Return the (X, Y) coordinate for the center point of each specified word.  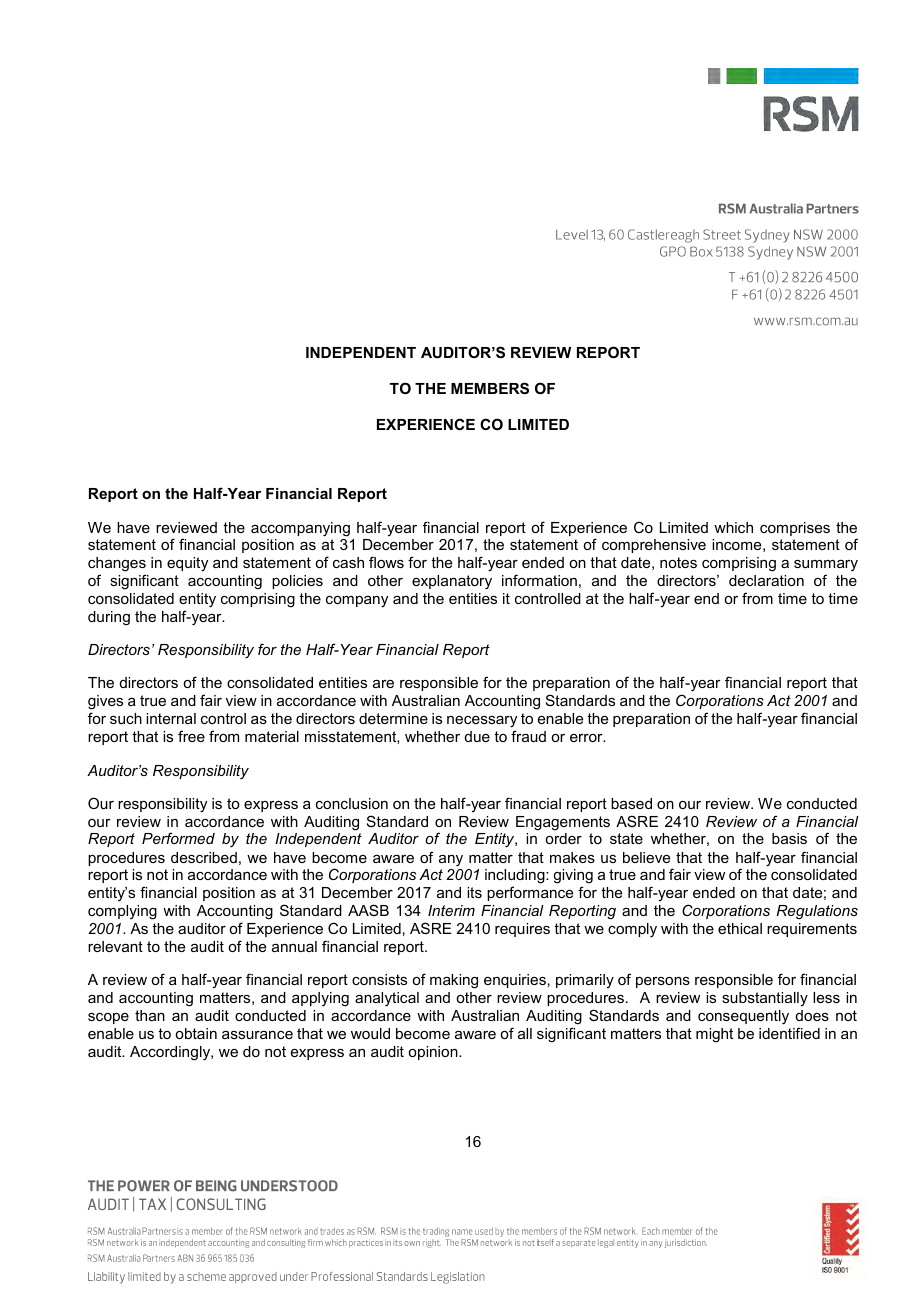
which (733, 527)
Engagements (563, 823)
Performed (178, 838)
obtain (196, 1033)
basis (789, 838)
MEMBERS (490, 388)
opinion (434, 1053)
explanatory (452, 582)
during (109, 618)
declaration (766, 580)
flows (386, 562)
